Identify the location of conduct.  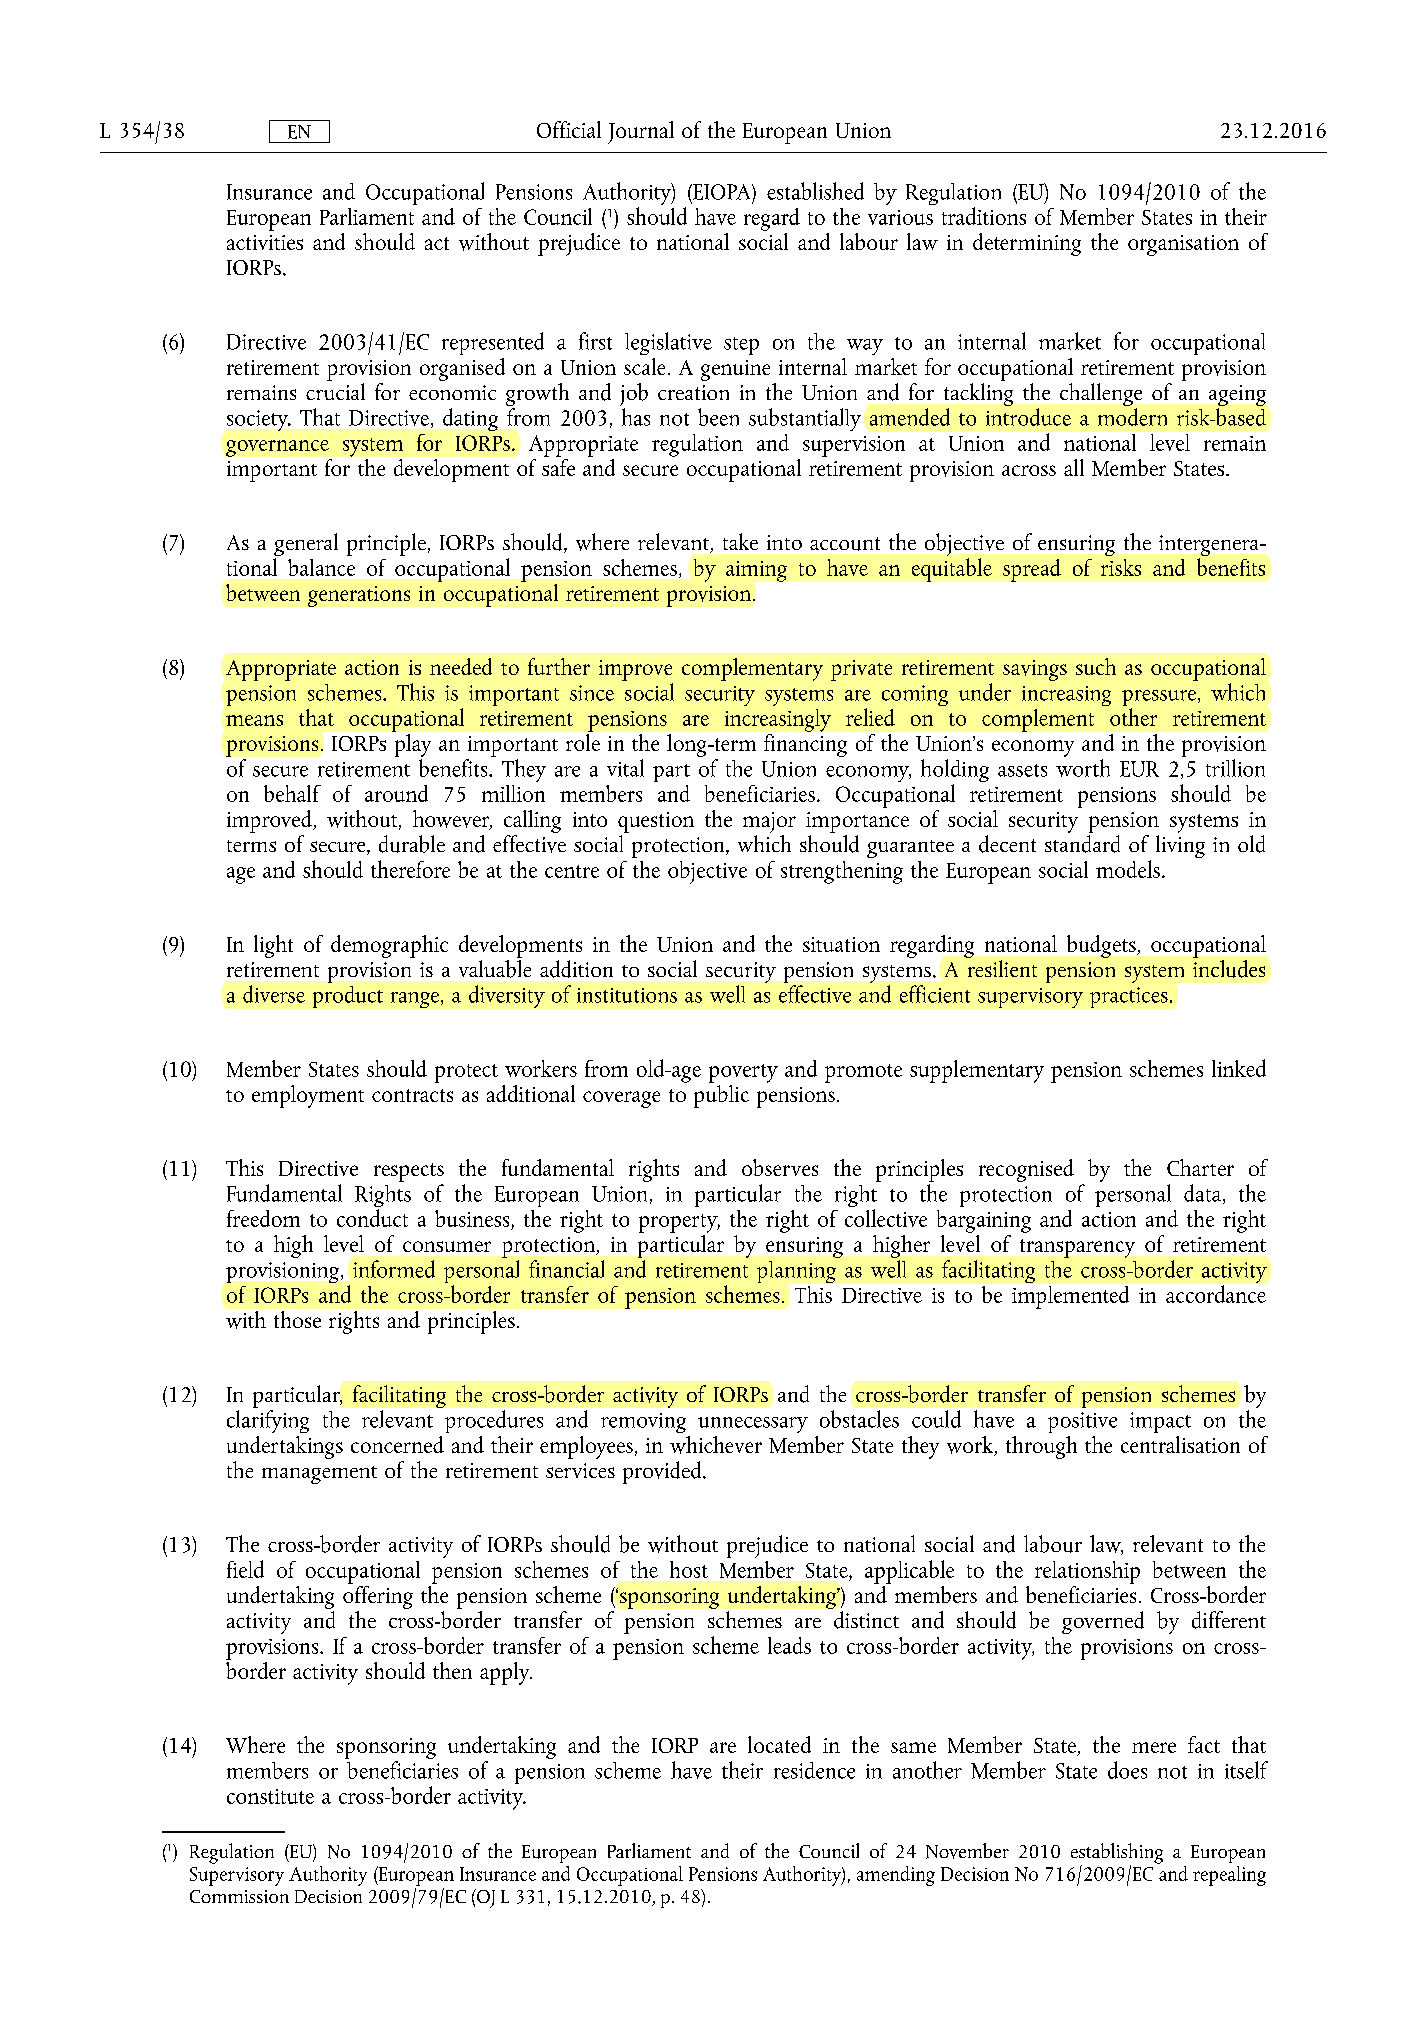
(372, 1218).
